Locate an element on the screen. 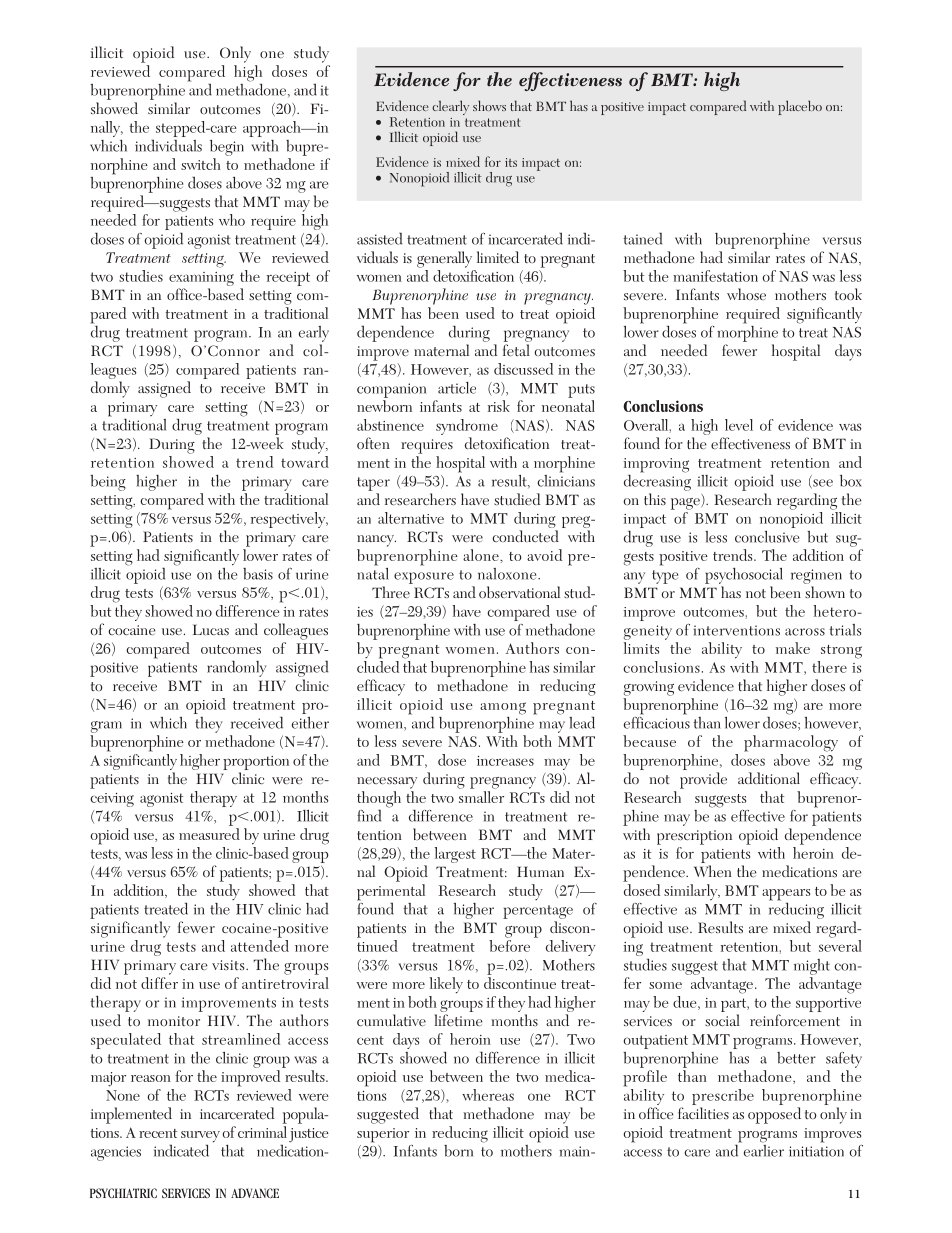 The height and width of the screenshot is (1233, 952). survey is located at coordinates (200, 1138).
